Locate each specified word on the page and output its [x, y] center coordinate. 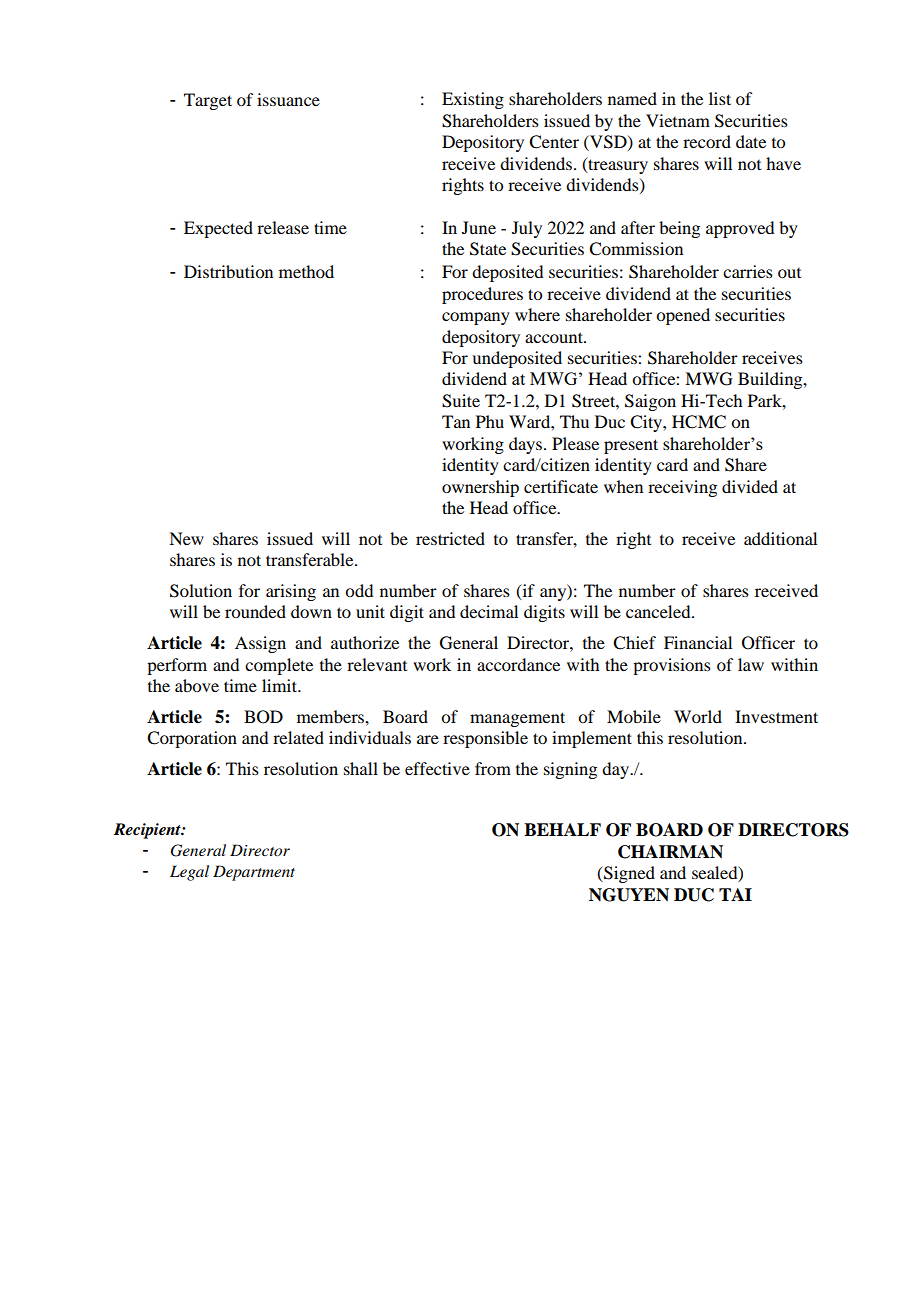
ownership [480, 488]
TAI [735, 894]
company [476, 318]
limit [280, 685]
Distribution [228, 271]
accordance [518, 664]
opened [683, 316]
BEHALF [562, 829]
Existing [473, 100]
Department [254, 873]
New [186, 538]
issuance [288, 99]
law [751, 664]
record [707, 141]
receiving [682, 488]
